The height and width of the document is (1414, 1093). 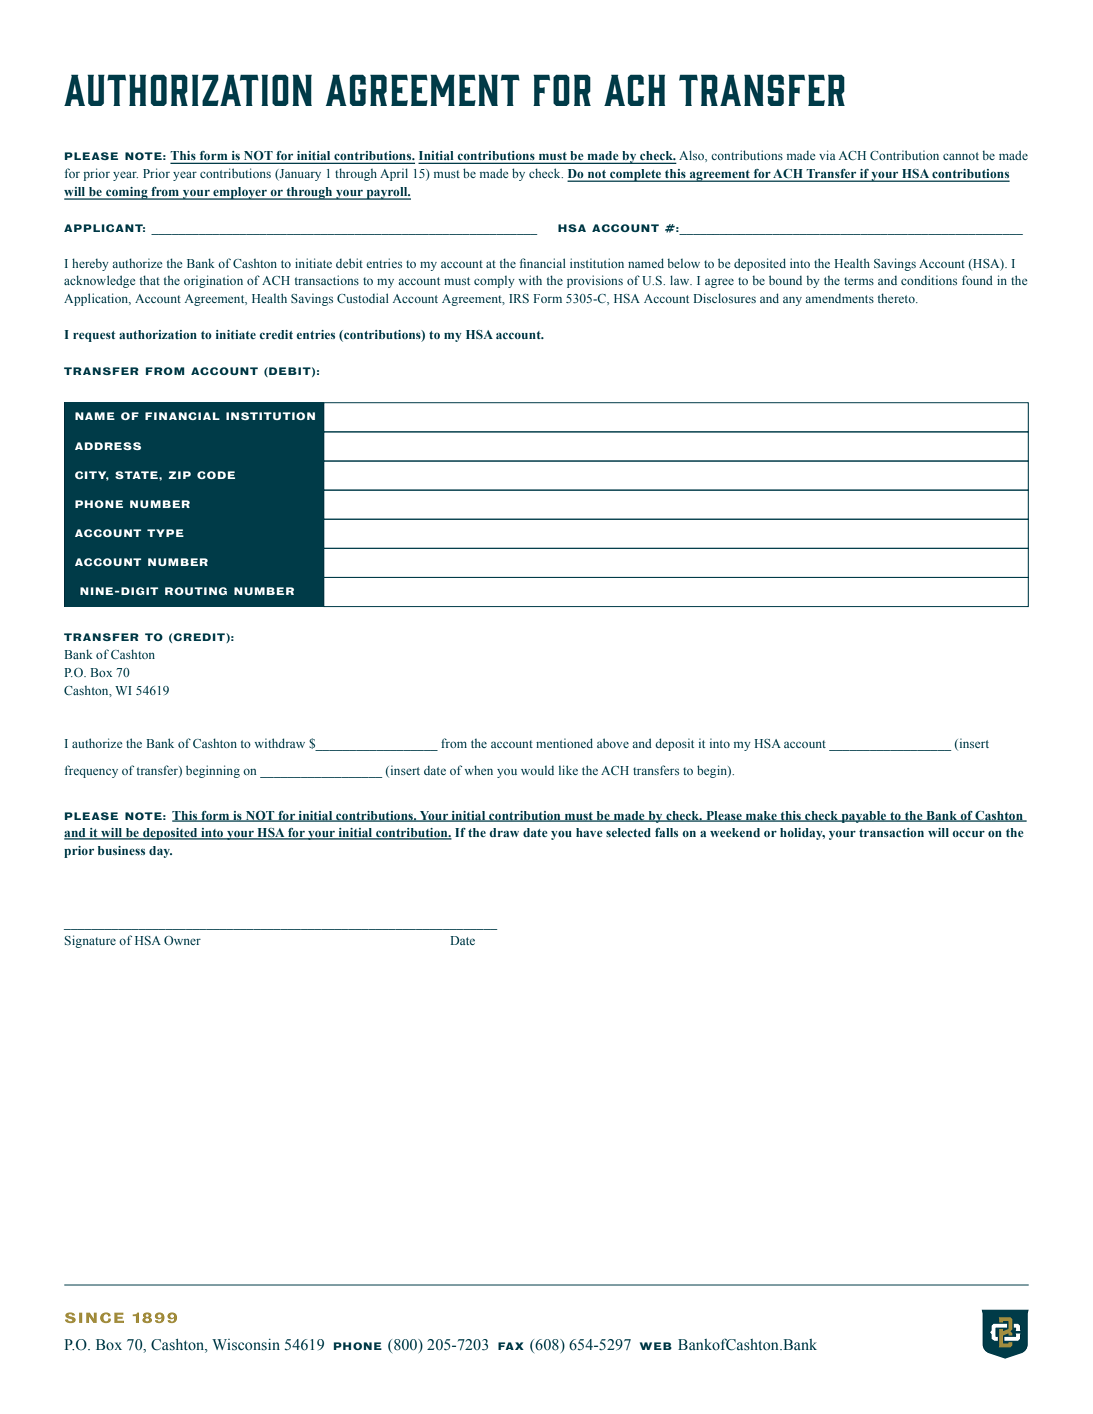 What do you see at coordinates (897, 298) in the document?
I see `thereto` at bounding box center [897, 298].
